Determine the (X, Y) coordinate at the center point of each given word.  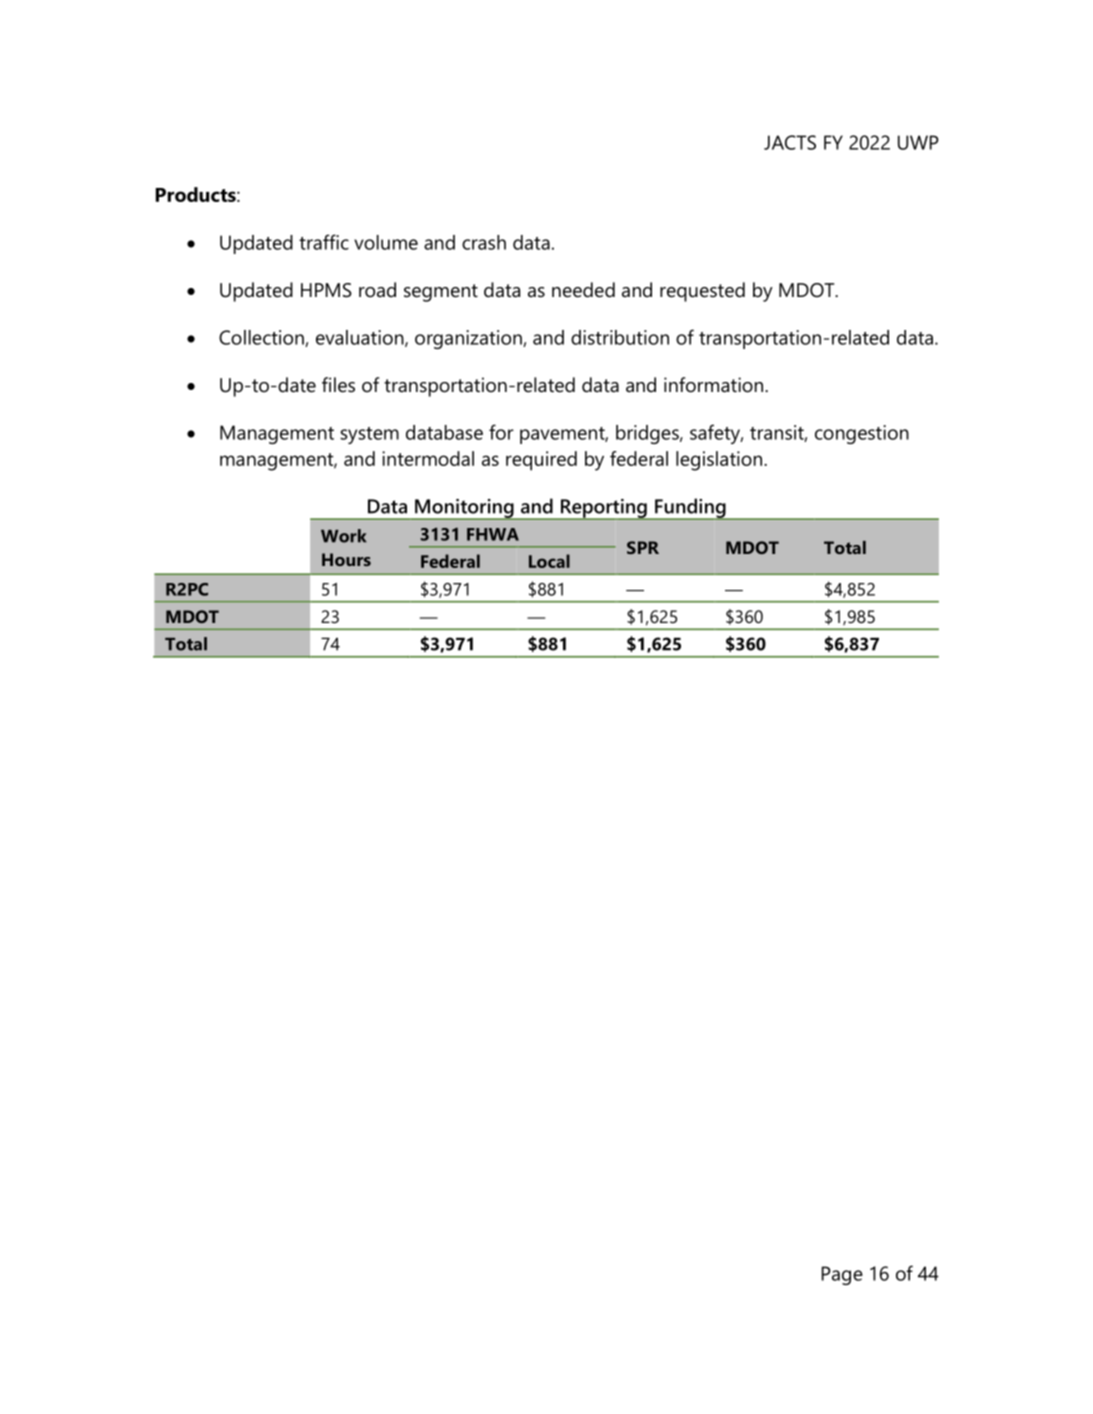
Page (842, 1275)
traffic (324, 242)
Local (549, 561)
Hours (346, 559)
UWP (918, 142)
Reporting (603, 509)
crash (484, 242)
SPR (643, 547)
